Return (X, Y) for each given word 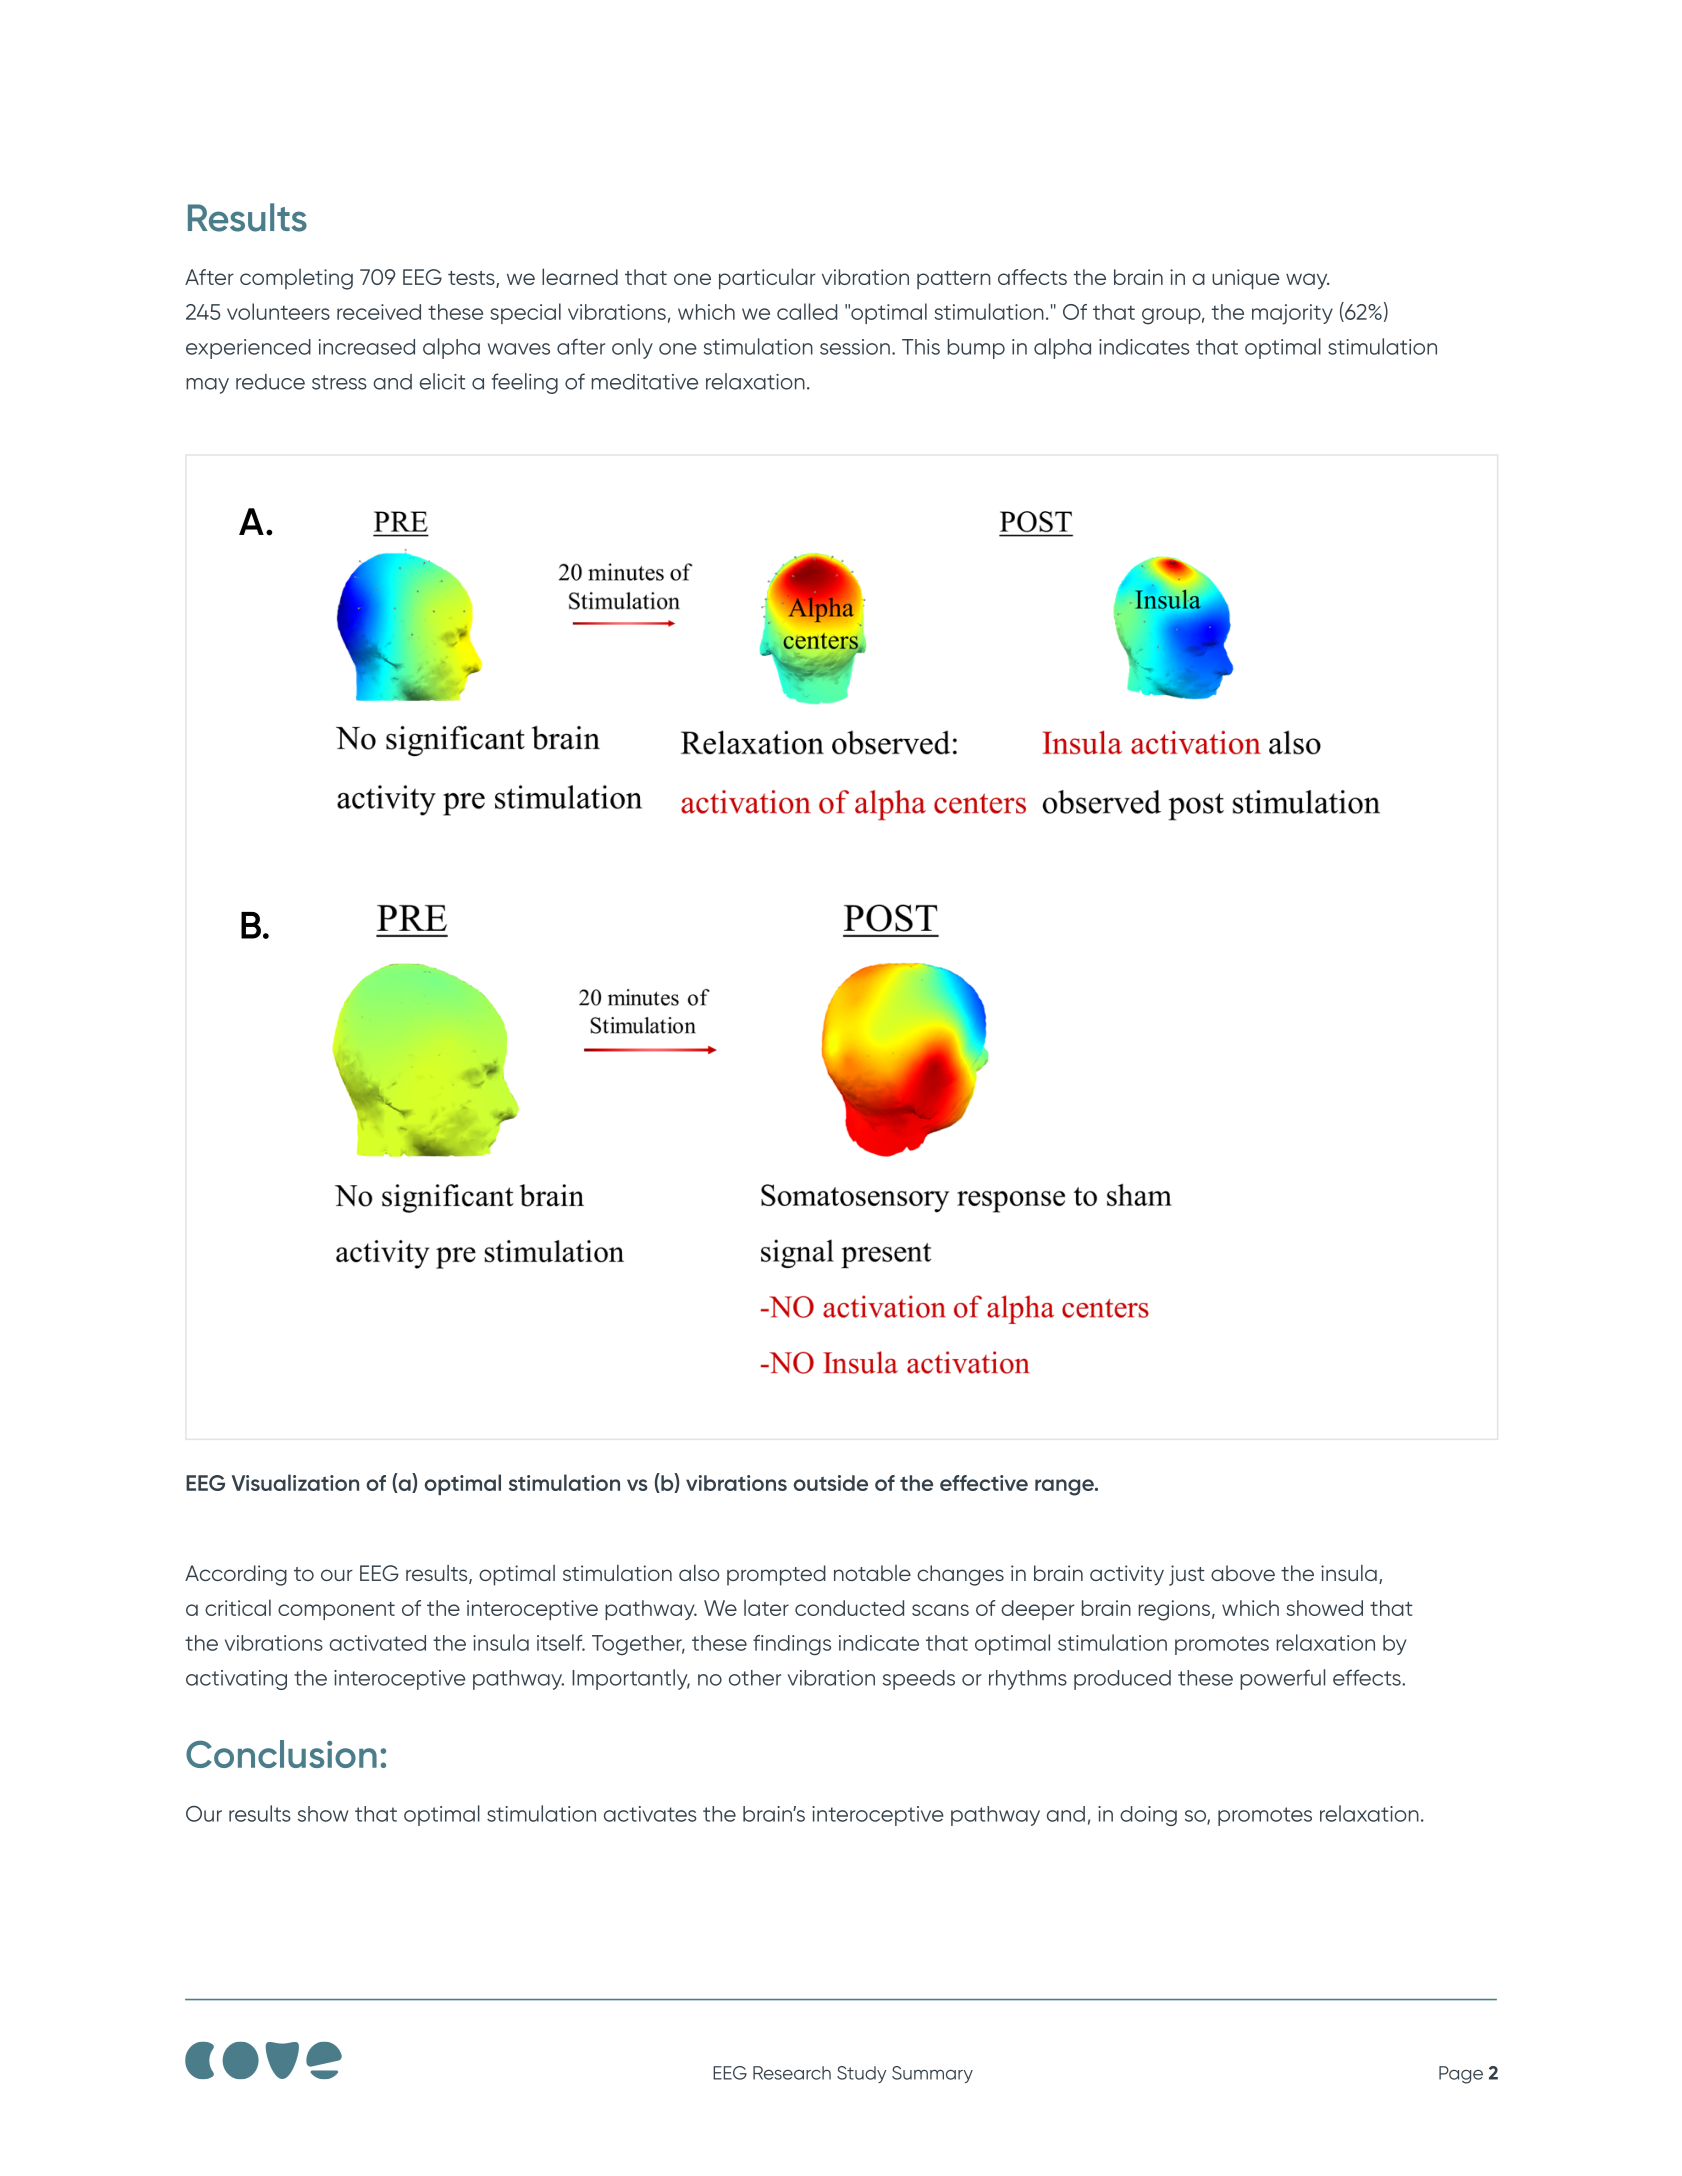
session (855, 347)
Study (861, 2074)
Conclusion (281, 1754)
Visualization (295, 1482)
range (1065, 1487)
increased (367, 347)
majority (1292, 314)
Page (1461, 2075)
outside (831, 1483)
